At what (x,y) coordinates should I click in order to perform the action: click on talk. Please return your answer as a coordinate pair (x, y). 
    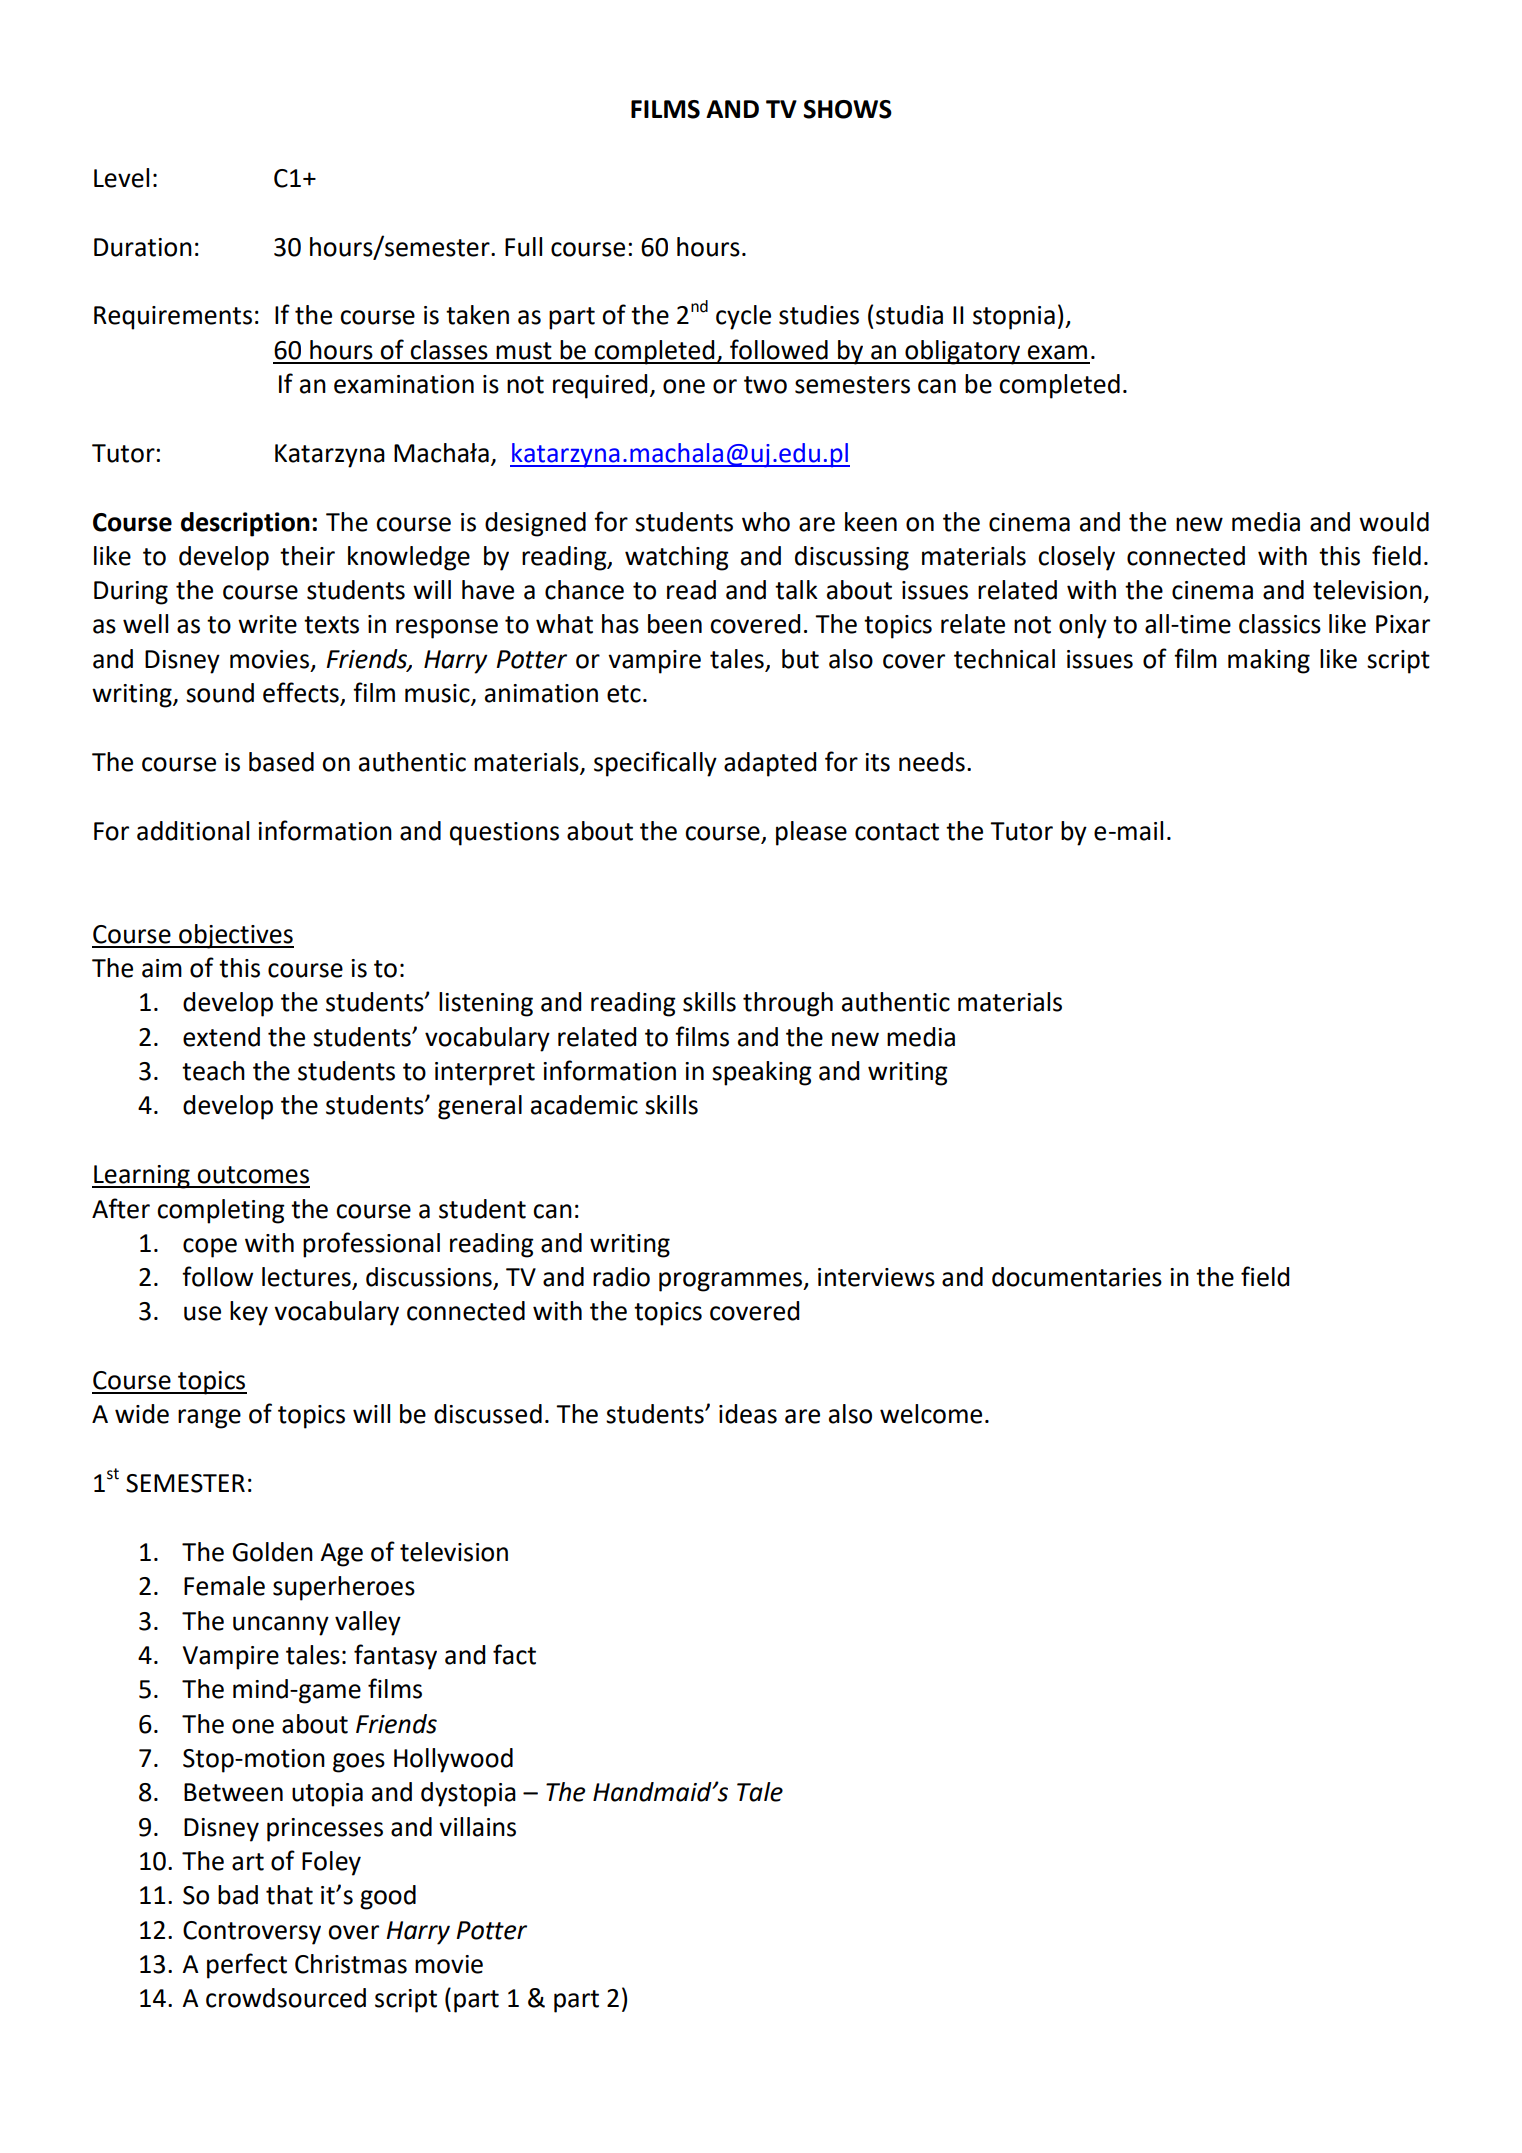
    Looking at the image, I should click on (796, 590).
